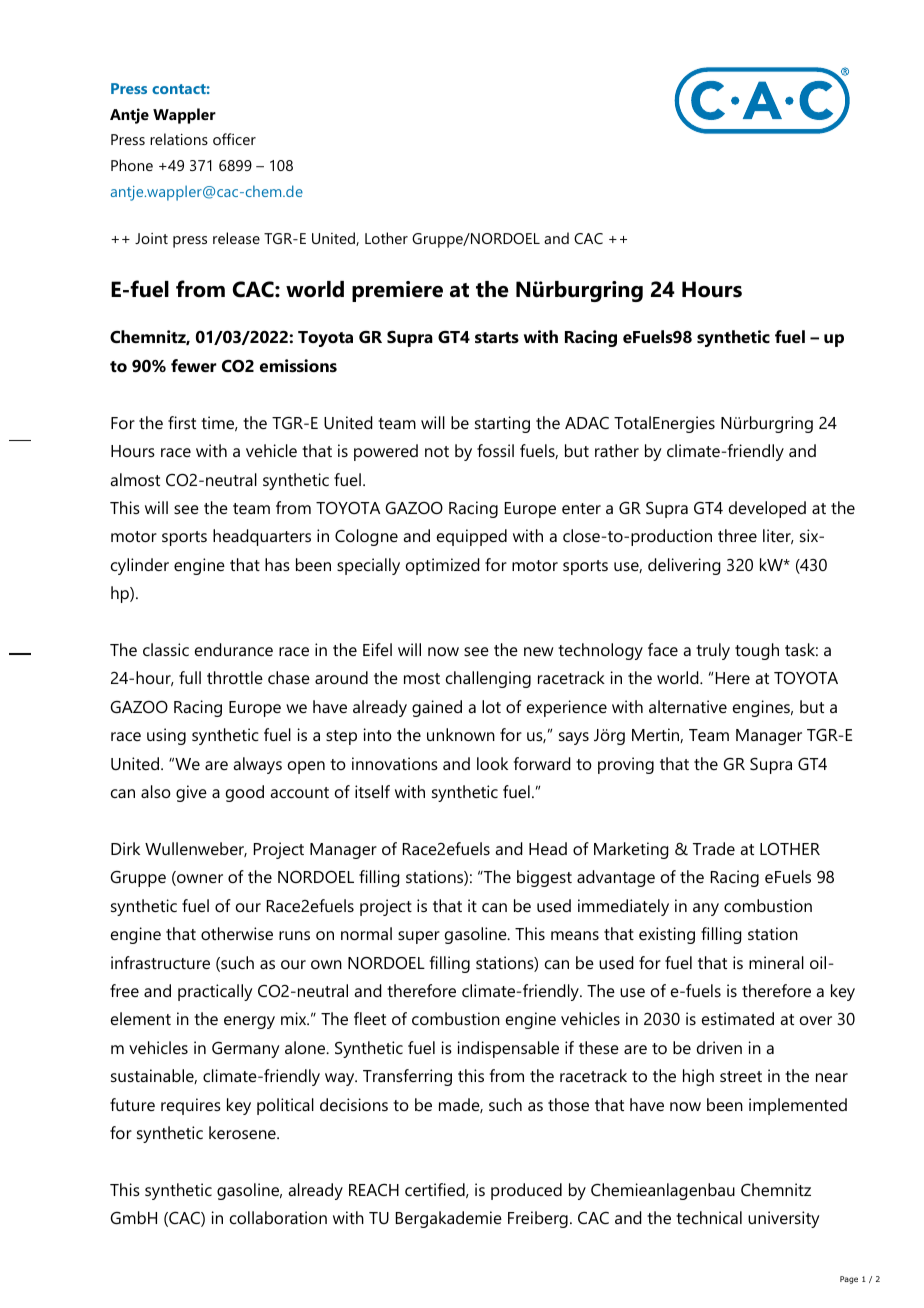  I want to click on mineral, so click(776, 962).
